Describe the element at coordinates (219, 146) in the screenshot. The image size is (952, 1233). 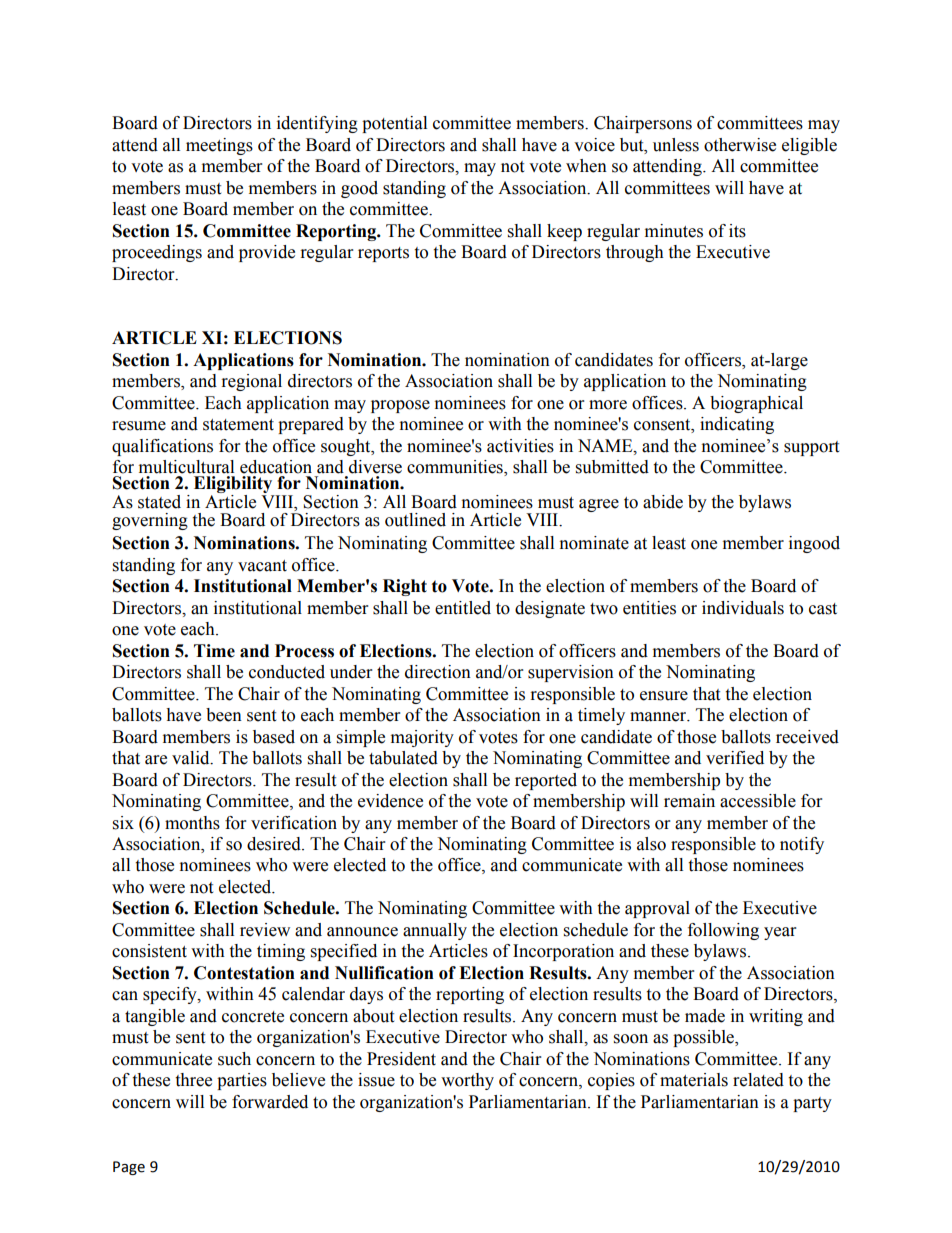
I see `meetings` at that location.
